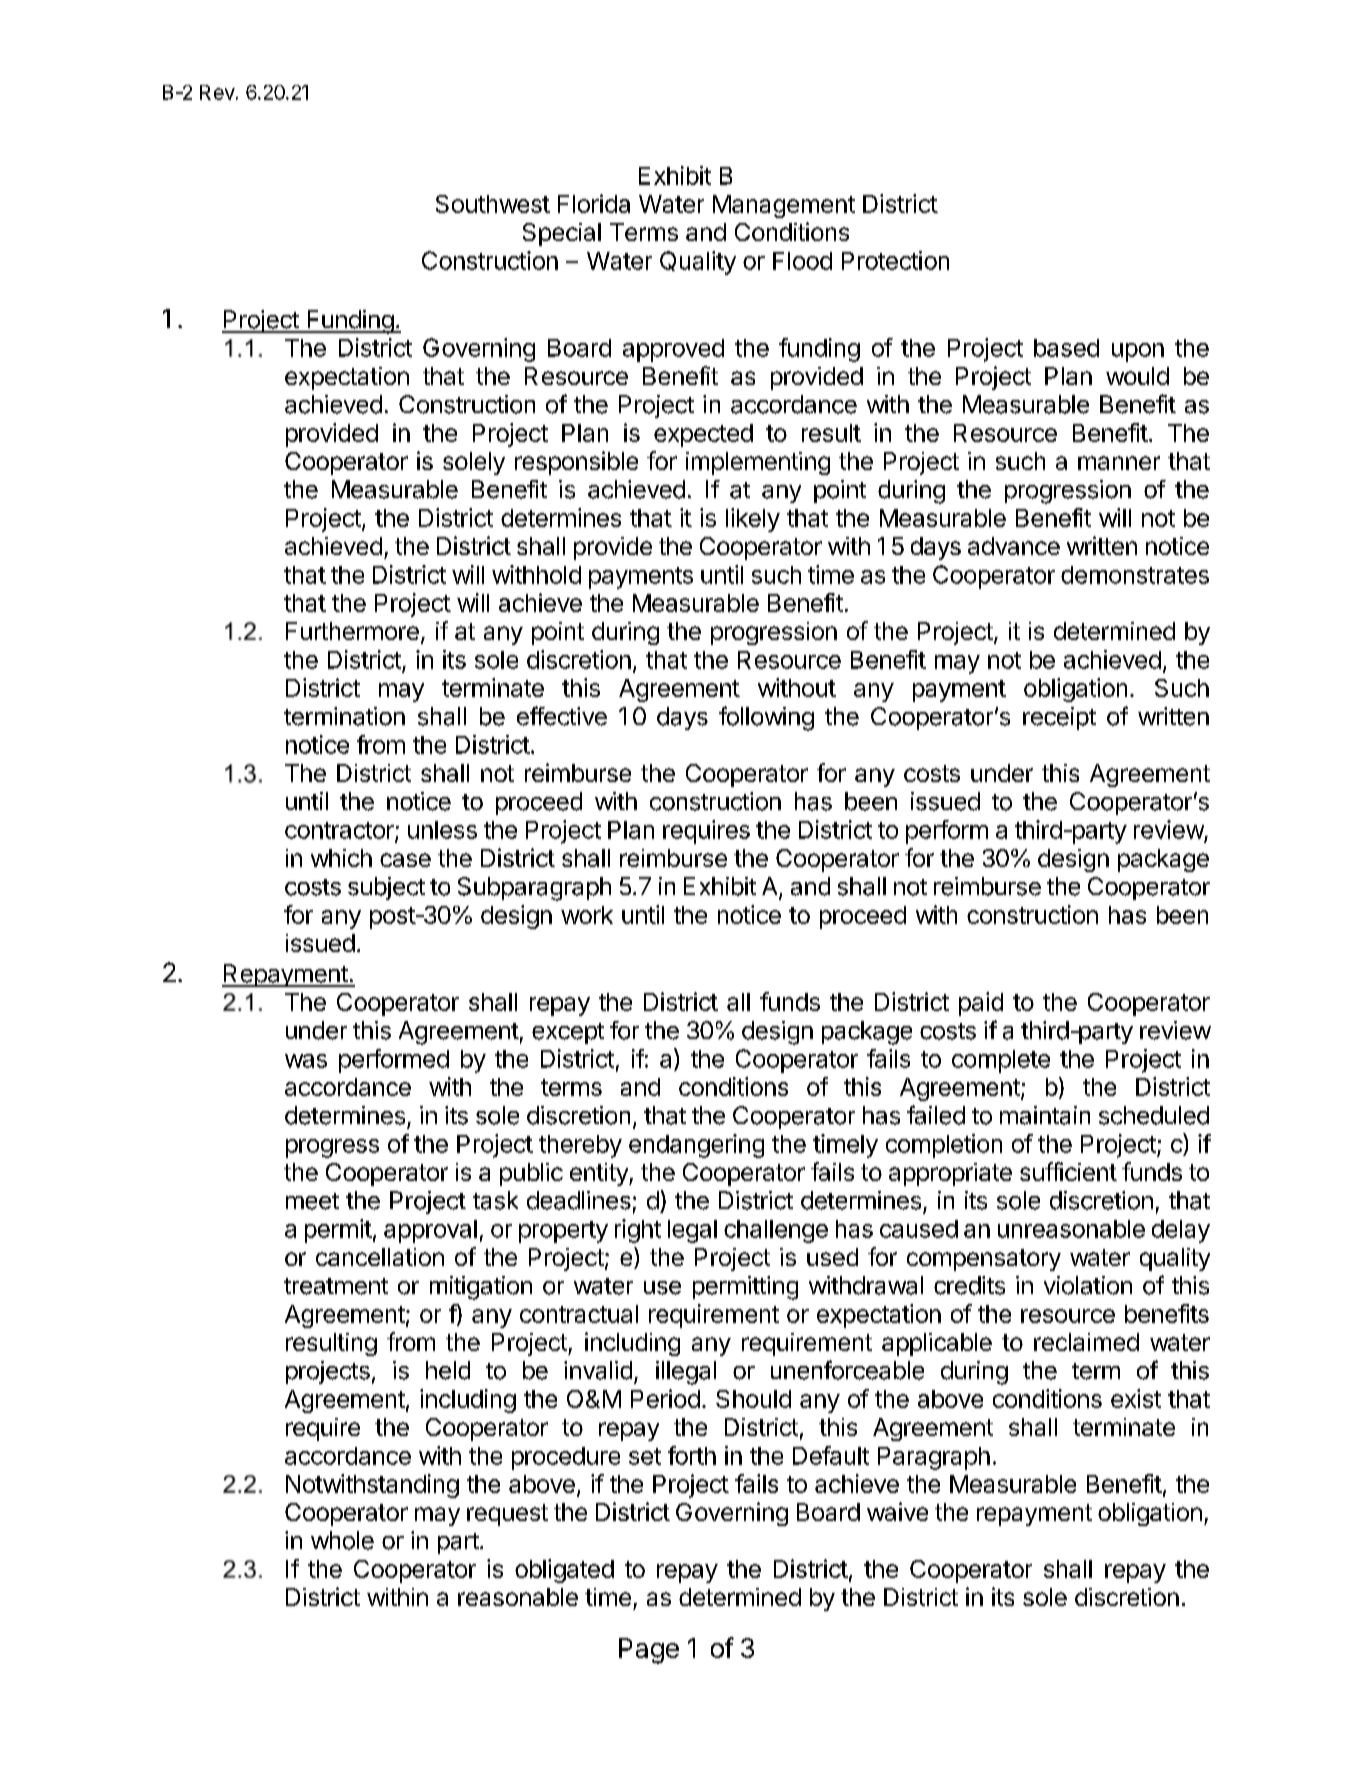 The width and height of the document is (1371, 1775). What do you see at coordinates (981, 1004) in the document?
I see `paid` at bounding box center [981, 1004].
